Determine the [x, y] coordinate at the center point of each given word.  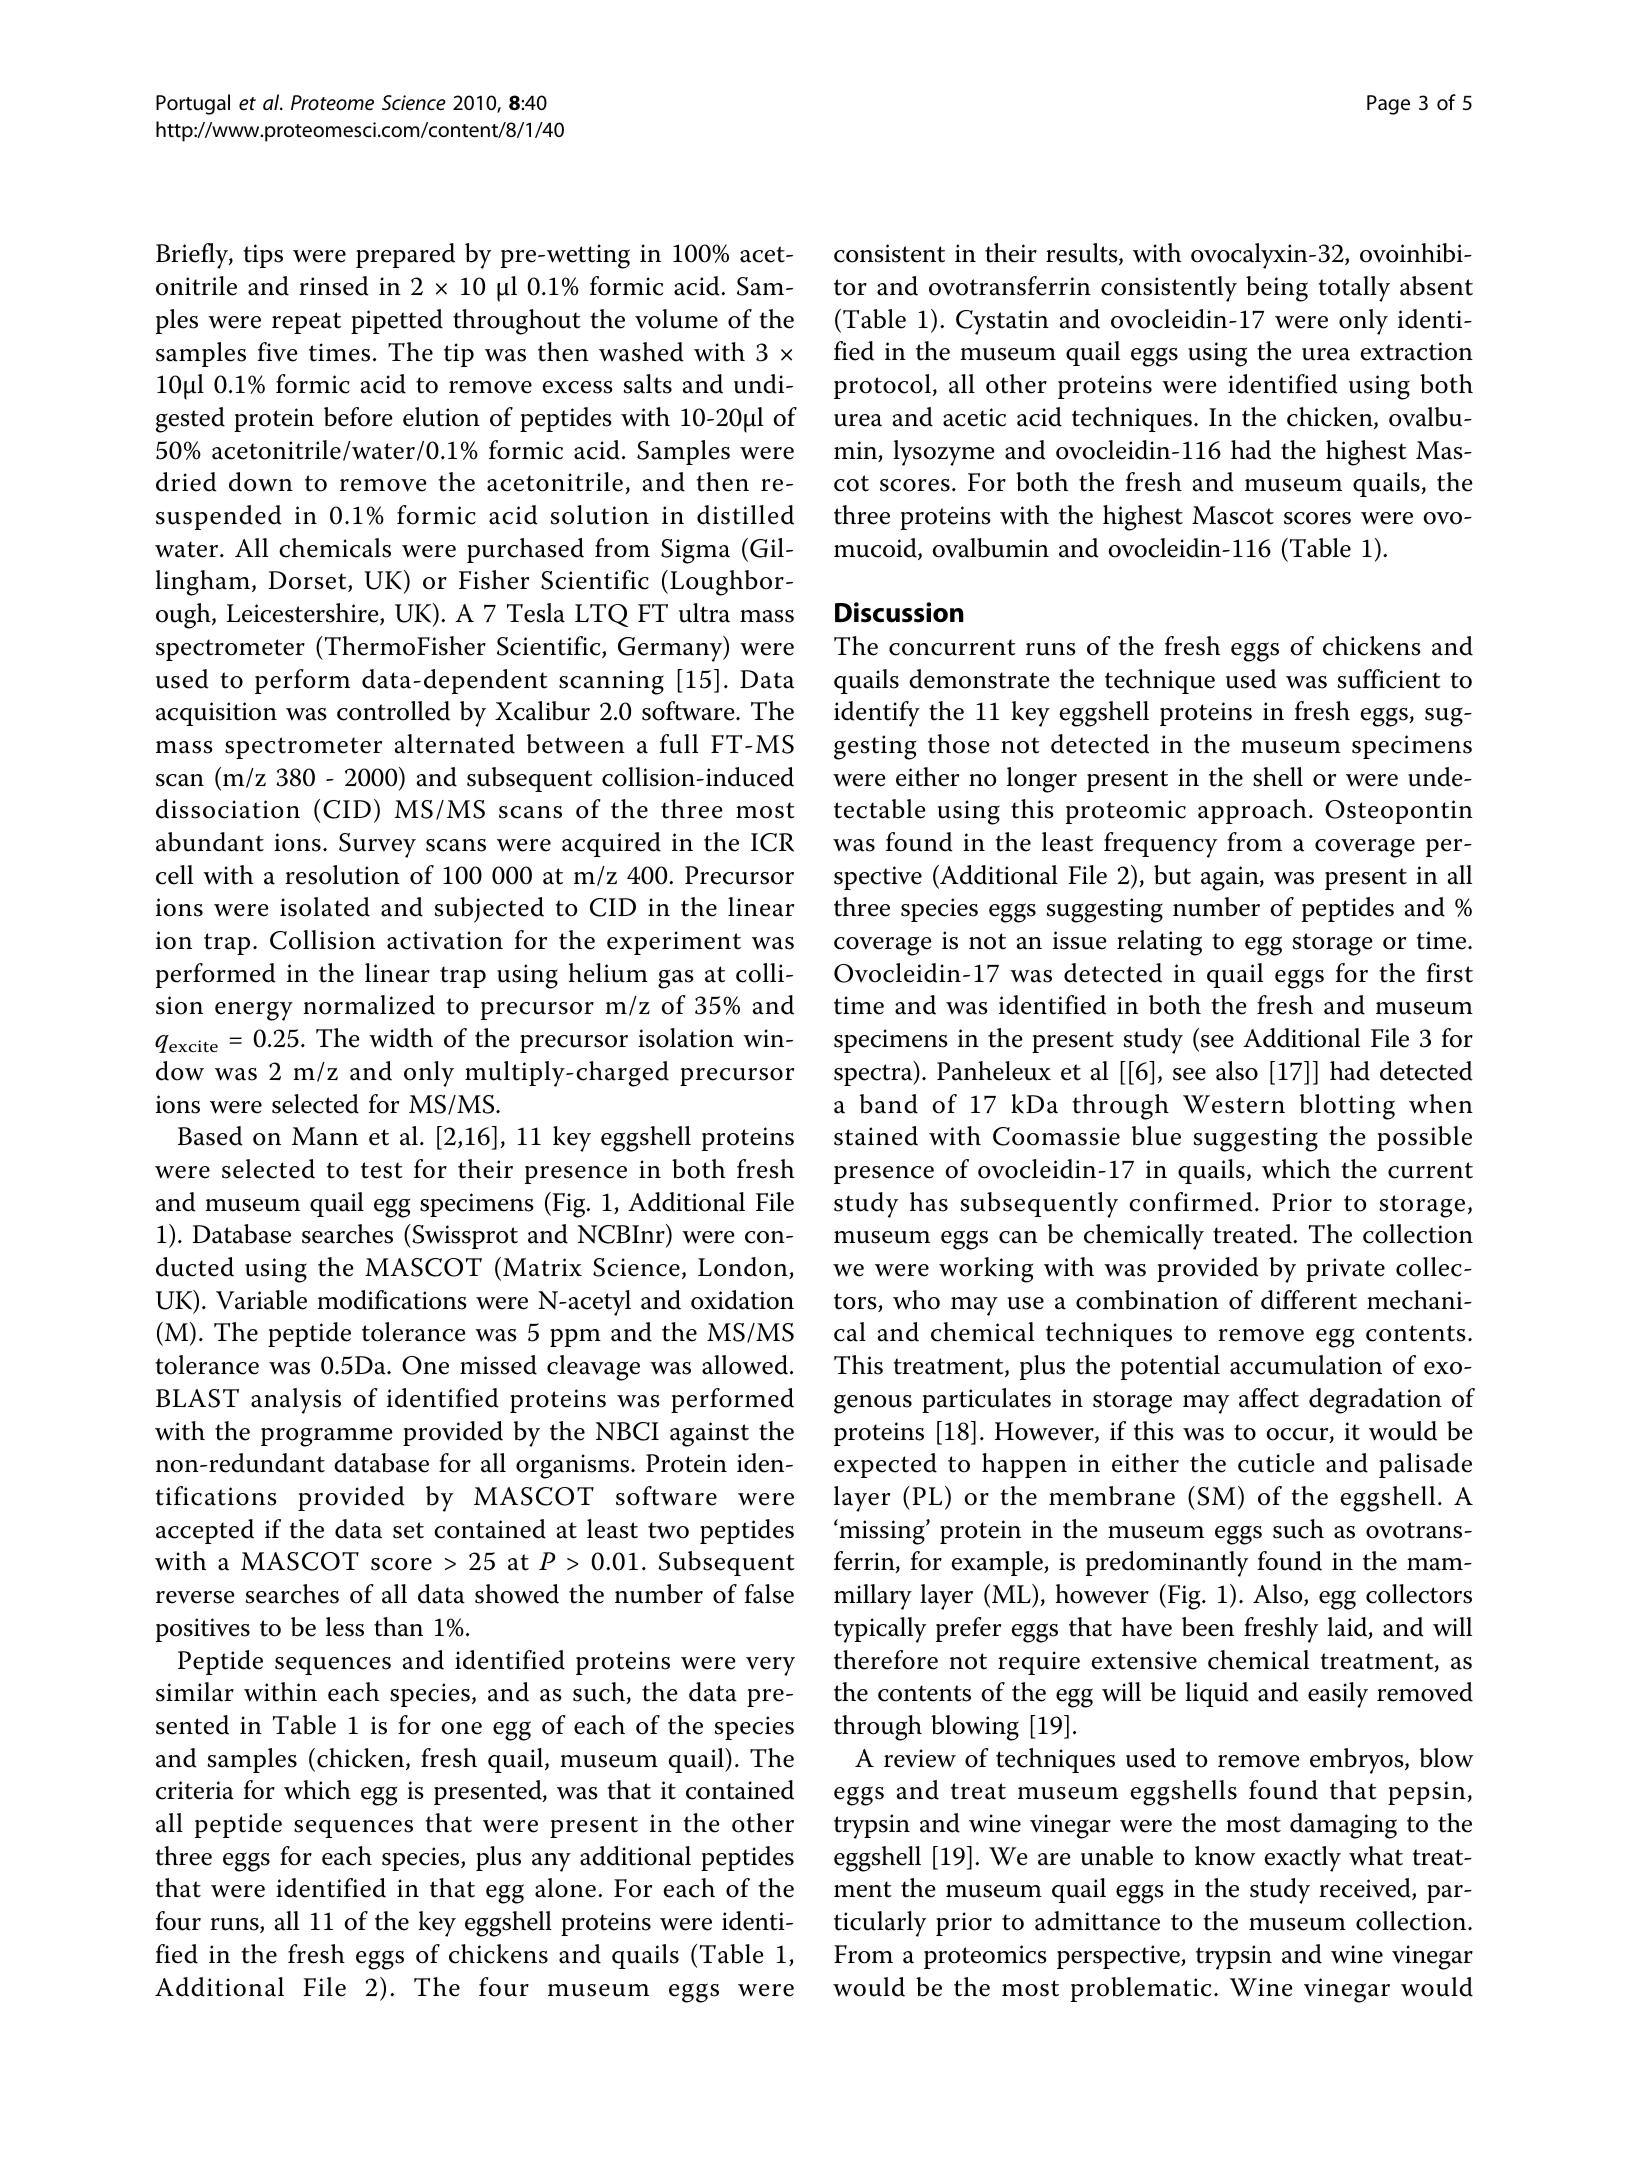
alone [565, 1888]
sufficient [1389, 679]
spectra [874, 1074]
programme [327, 1437]
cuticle [1276, 1463]
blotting [1347, 1107]
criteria [195, 1790]
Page [1388, 105]
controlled [393, 711]
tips [263, 256]
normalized [369, 1005]
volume [676, 319]
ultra [704, 613]
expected [885, 1465]
